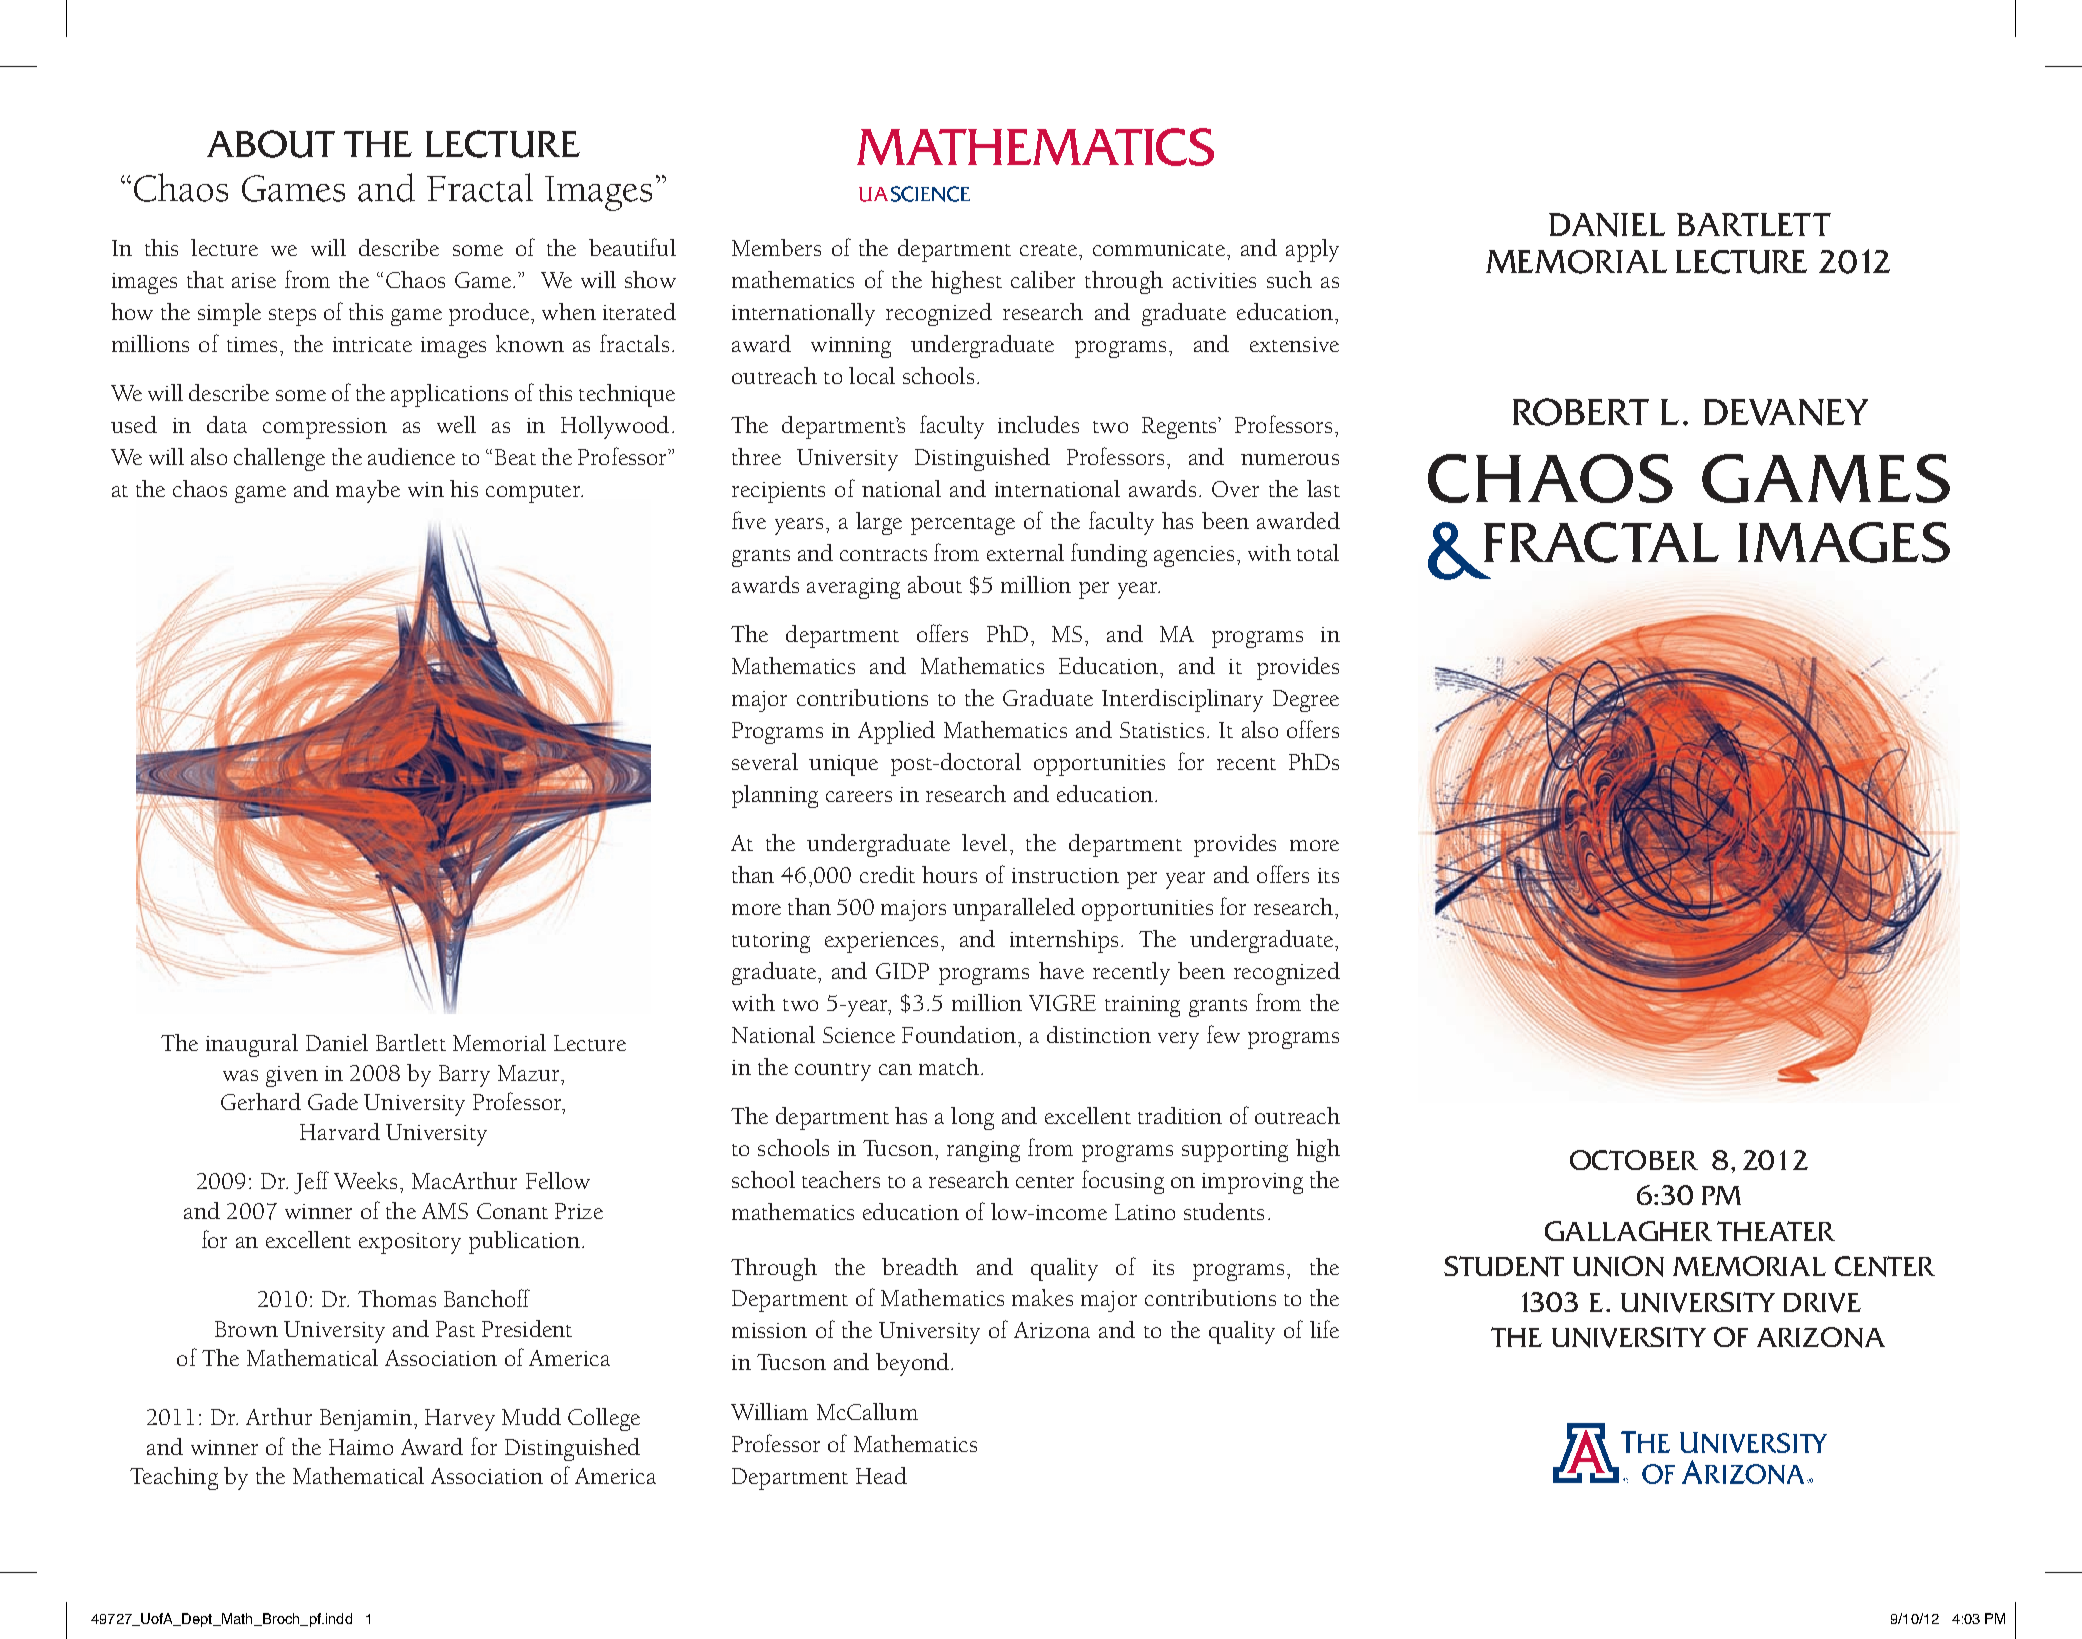 The width and height of the image is (2082, 1639). What do you see at coordinates (1312, 250) in the image?
I see `apply` at bounding box center [1312, 250].
